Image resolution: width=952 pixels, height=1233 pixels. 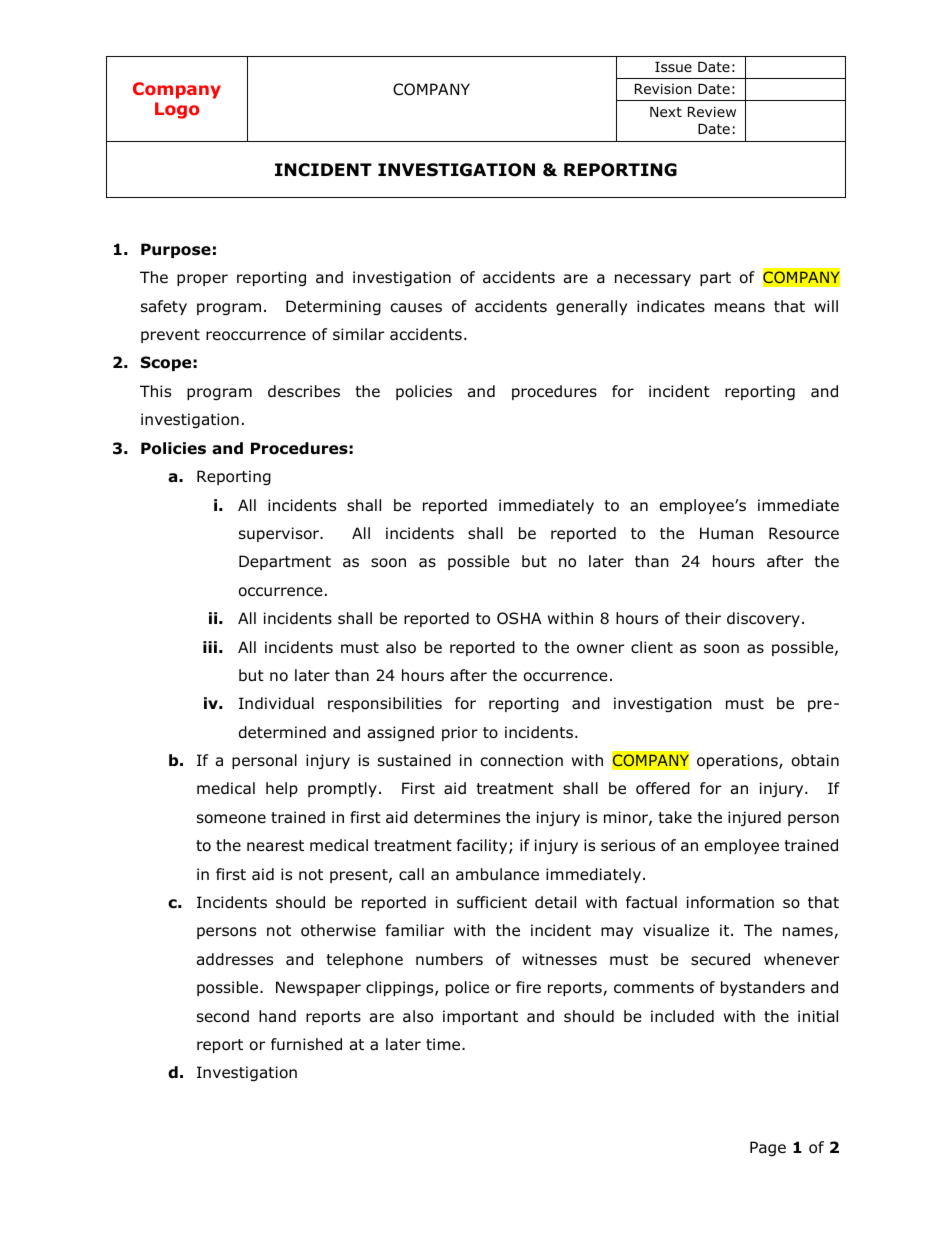 I want to click on Human, so click(x=726, y=533).
